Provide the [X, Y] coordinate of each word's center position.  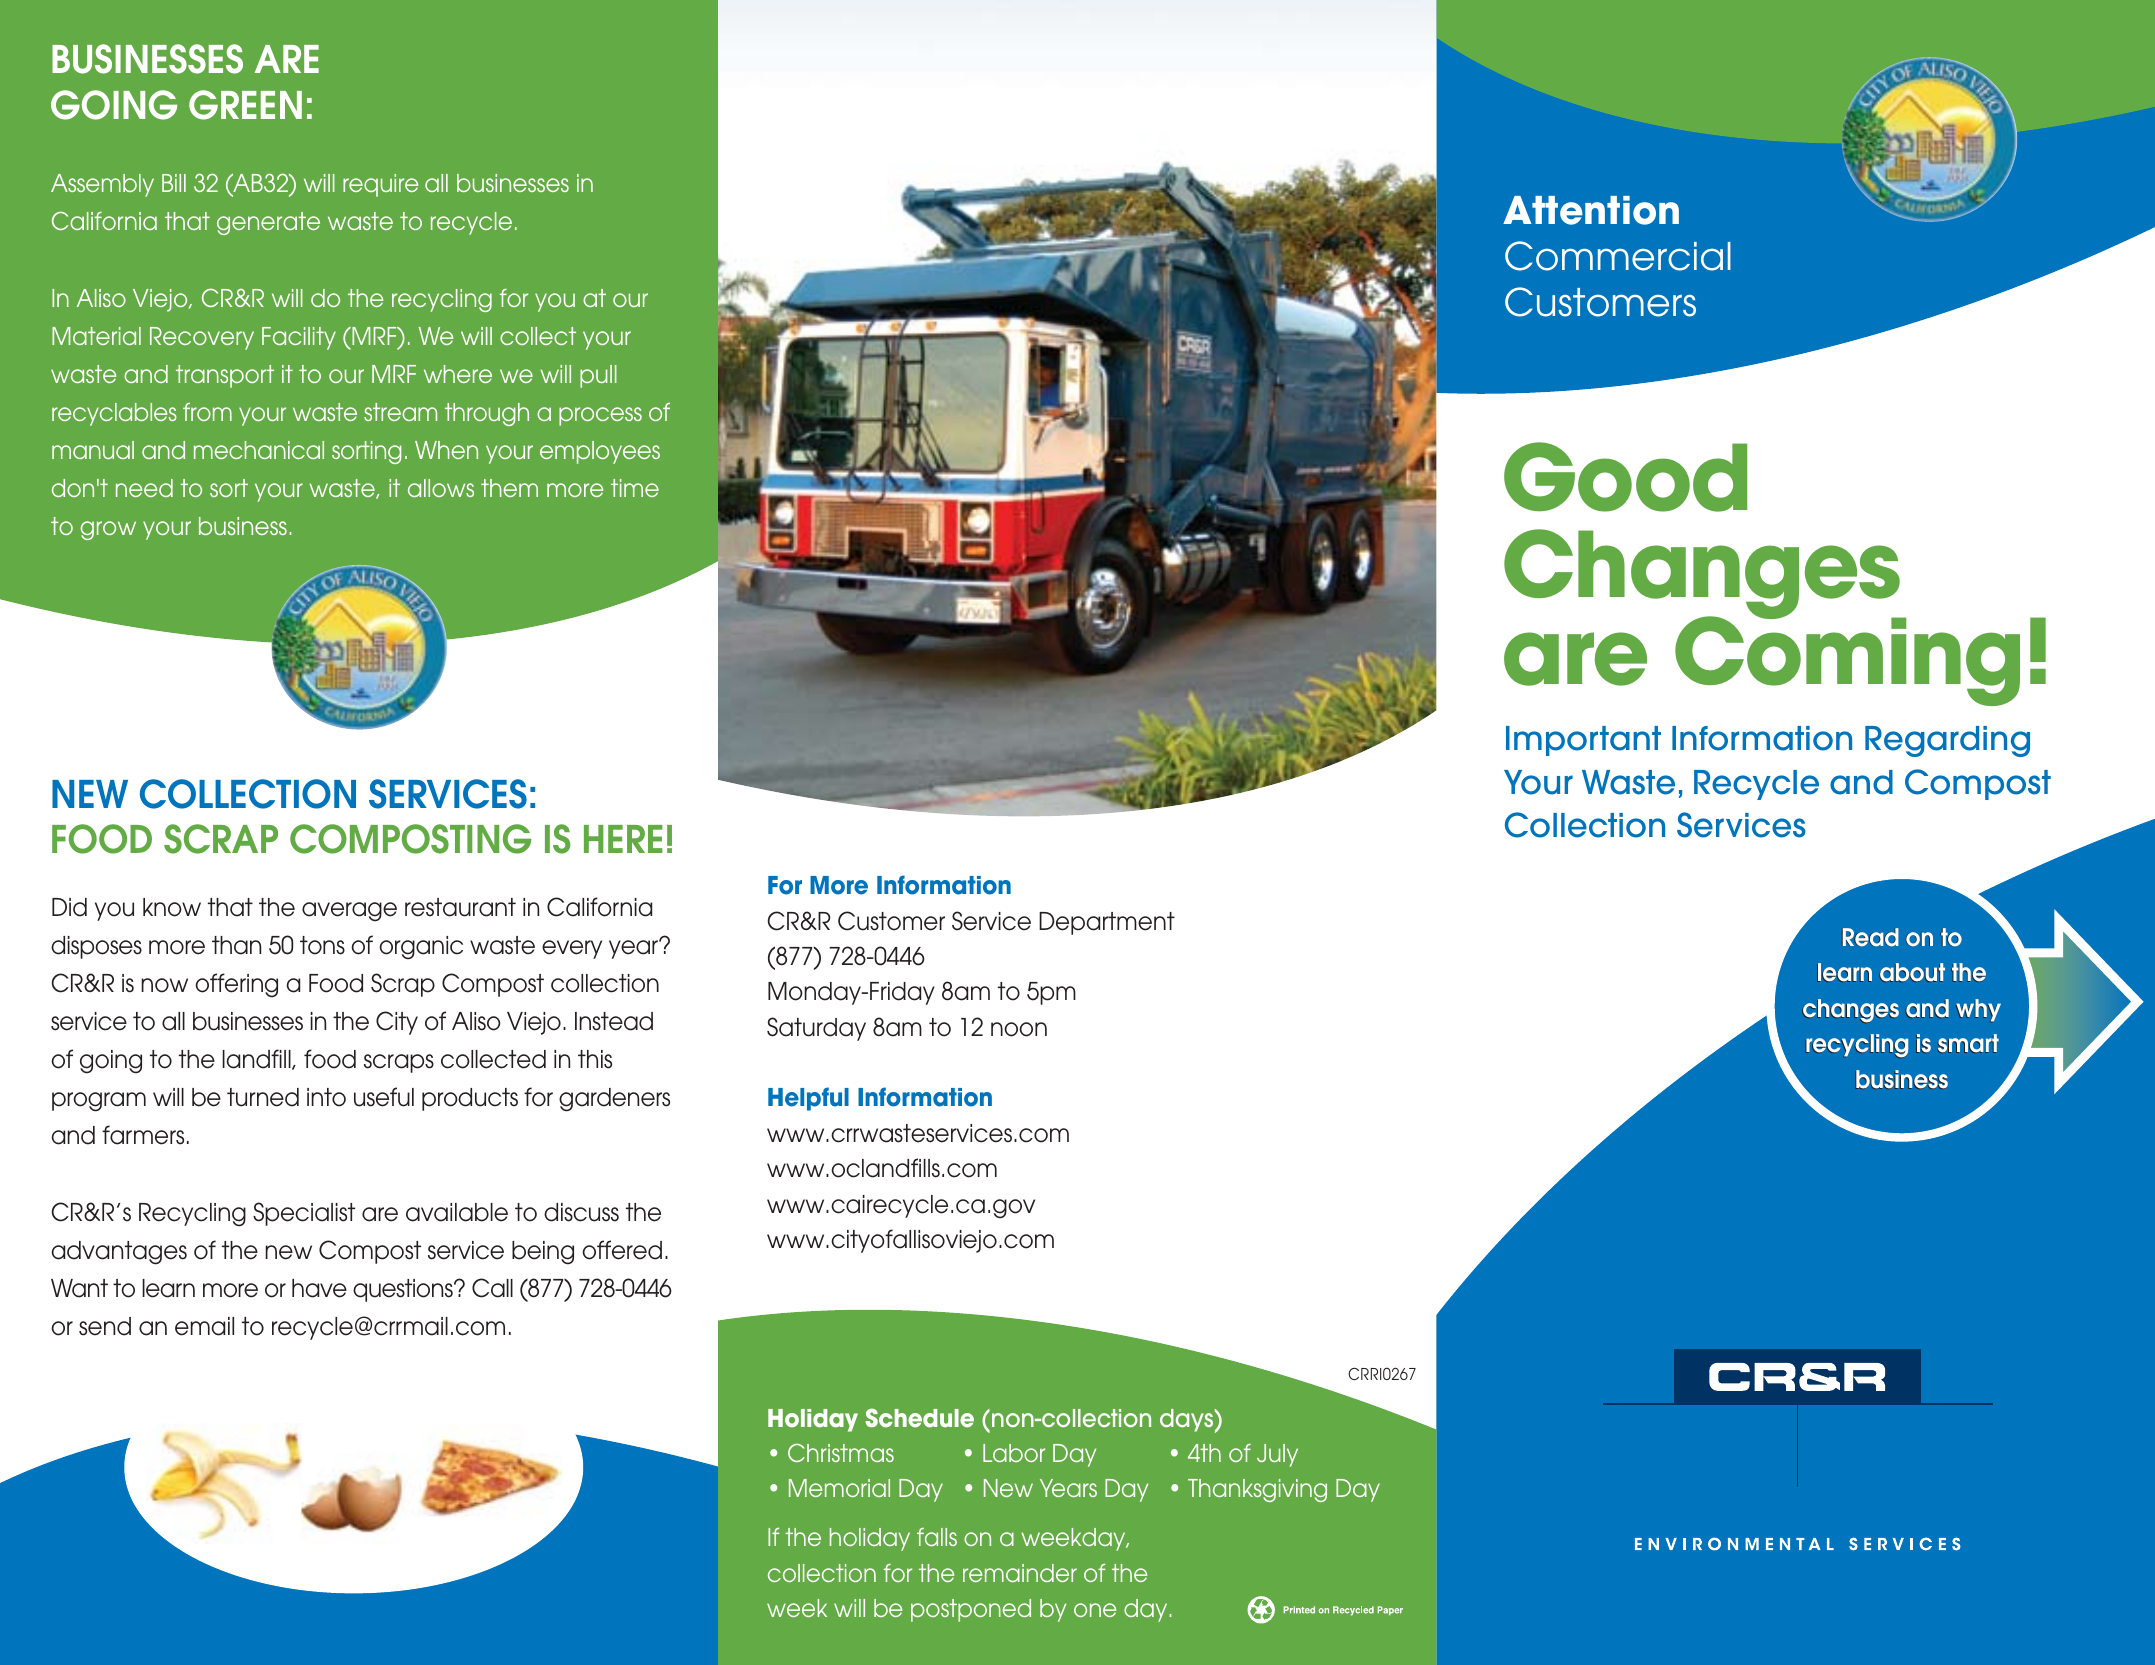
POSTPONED [971, 1610]
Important [1583, 741]
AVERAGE [349, 912]
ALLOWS [441, 488]
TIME [635, 488]
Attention [1591, 210]
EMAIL [204, 1326]
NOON [1019, 1029]
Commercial [1618, 256]
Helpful [808, 1099]
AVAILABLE [457, 1212]
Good [1625, 477]
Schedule [919, 1418]
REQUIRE [381, 185]
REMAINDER [1020, 1573]
